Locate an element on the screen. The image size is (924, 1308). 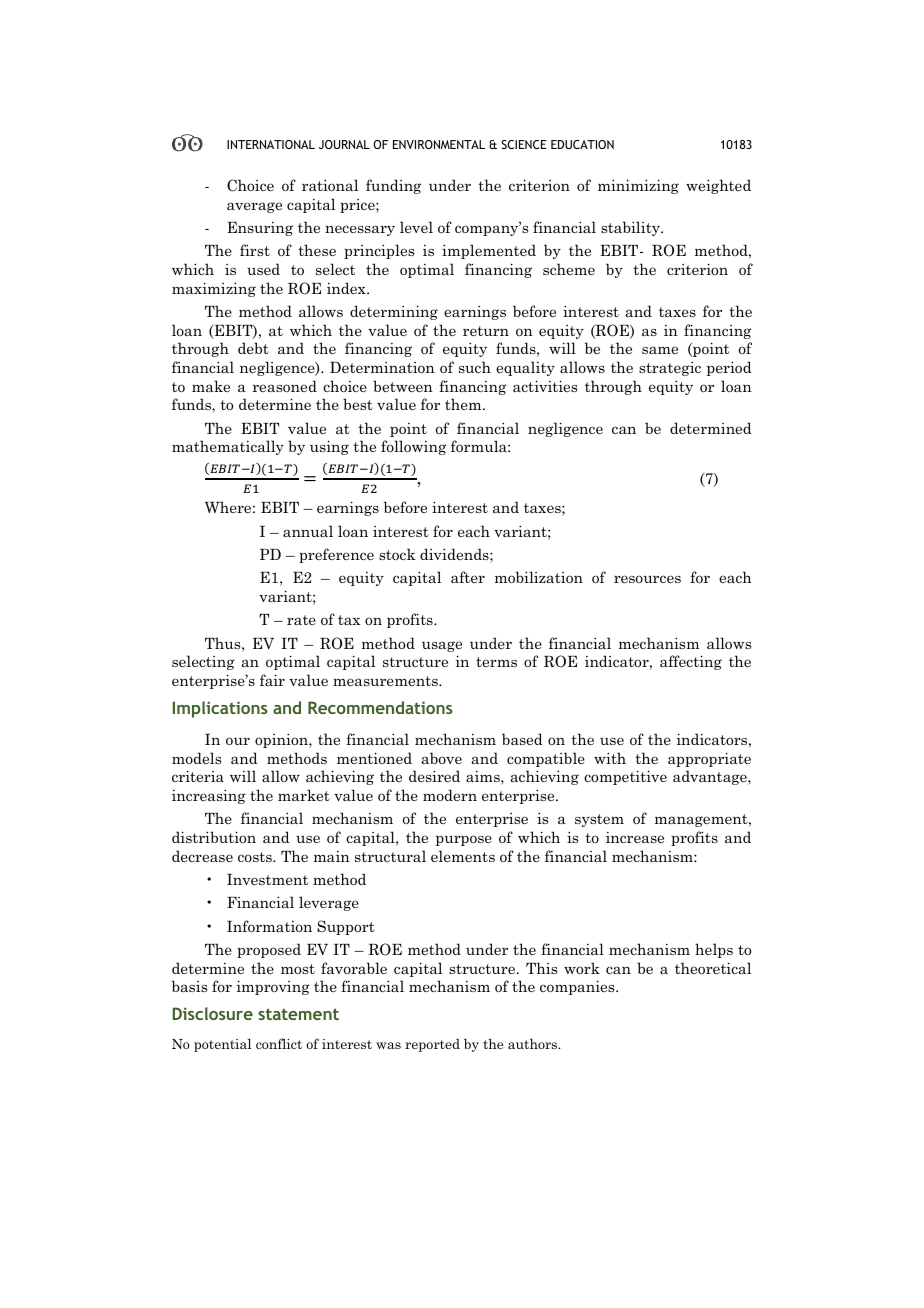
minimizing is located at coordinates (638, 186).
